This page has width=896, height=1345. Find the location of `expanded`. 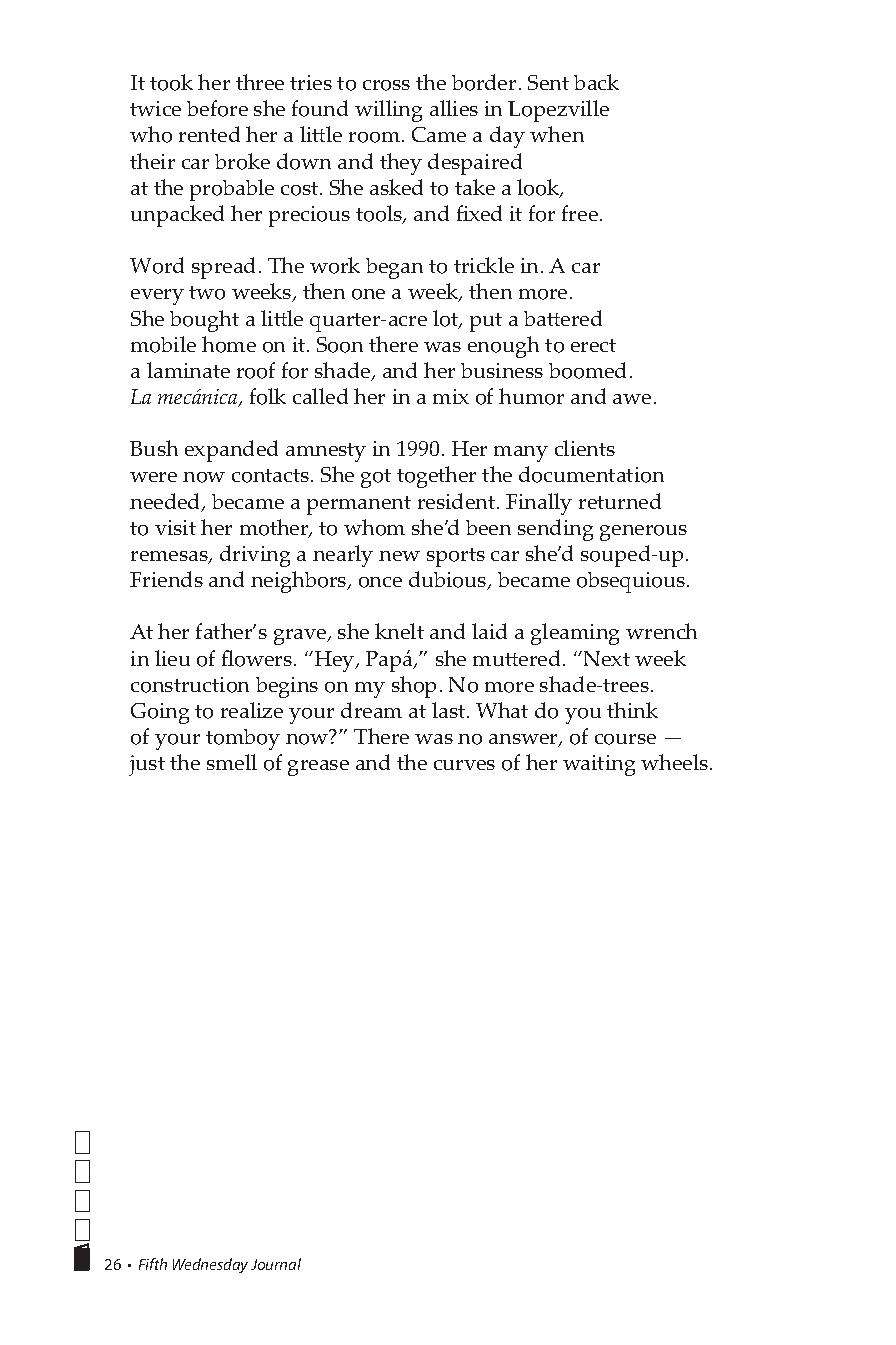

expanded is located at coordinates (231, 451).
